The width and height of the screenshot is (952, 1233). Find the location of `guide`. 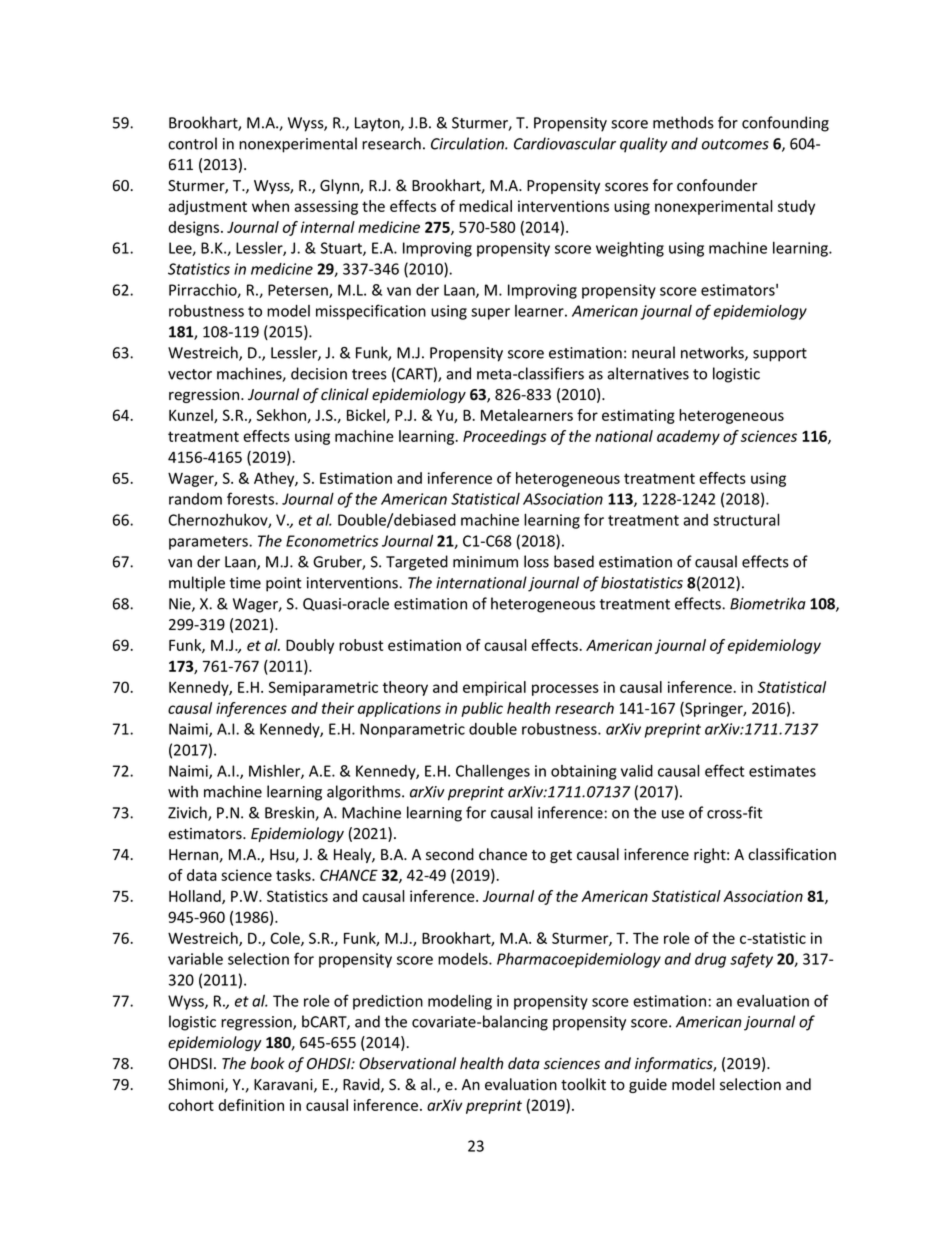

guide is located at coordinates (648, 1085).
